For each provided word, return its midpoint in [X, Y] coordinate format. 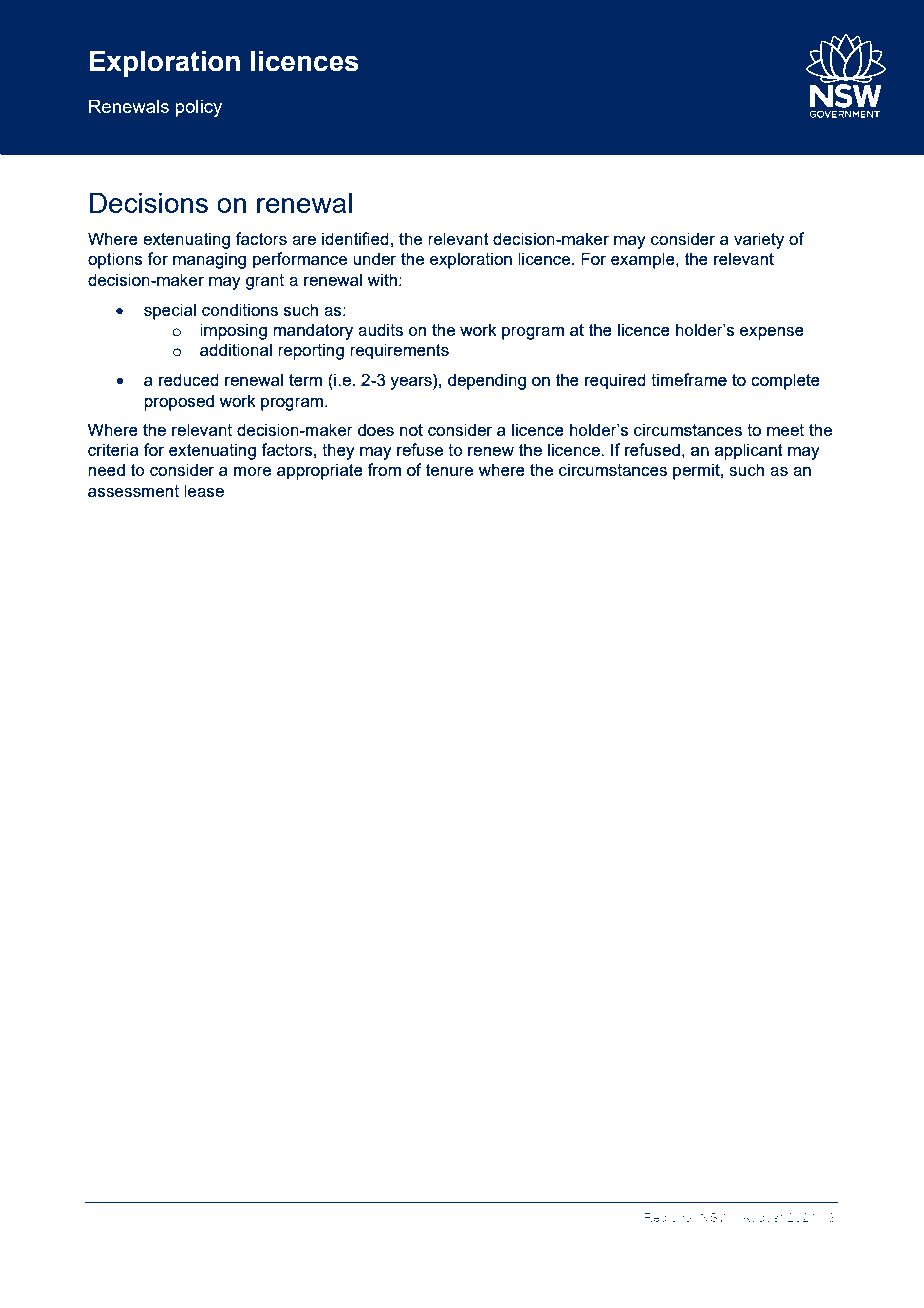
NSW [715, 1217]
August [762, 1219]
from [384, 469]
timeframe [689, 379]
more [252, 471]
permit [697, 471]
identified [355, 238]
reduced [189, 379]
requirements [399, 351]
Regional [669, 1219]
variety [759, 240]
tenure [449, 470]
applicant [748, 451]
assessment [133, 491]
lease [204, 490]
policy [199, 108]
